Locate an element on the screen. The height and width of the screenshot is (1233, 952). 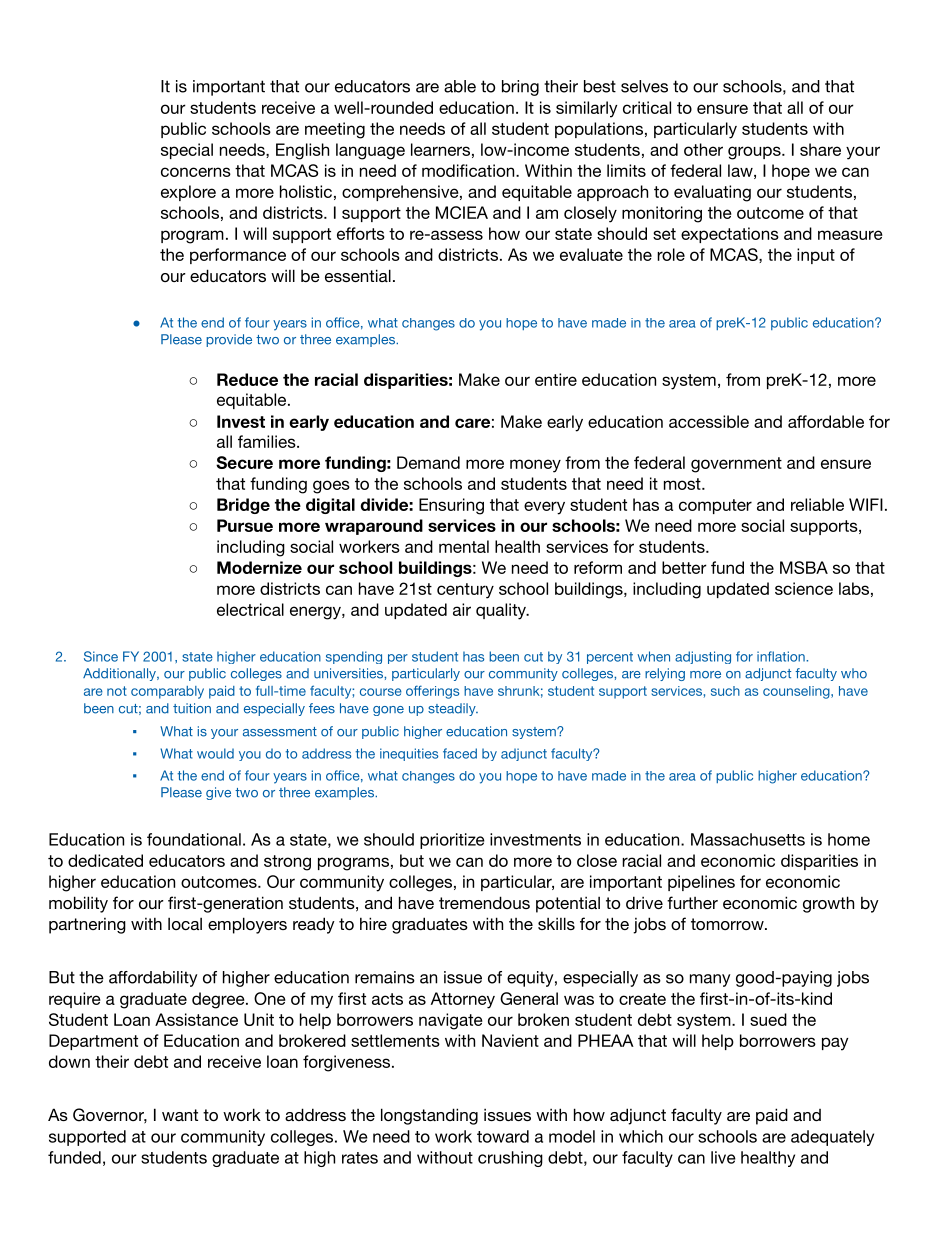
government is located at coordinates (736, 465).
